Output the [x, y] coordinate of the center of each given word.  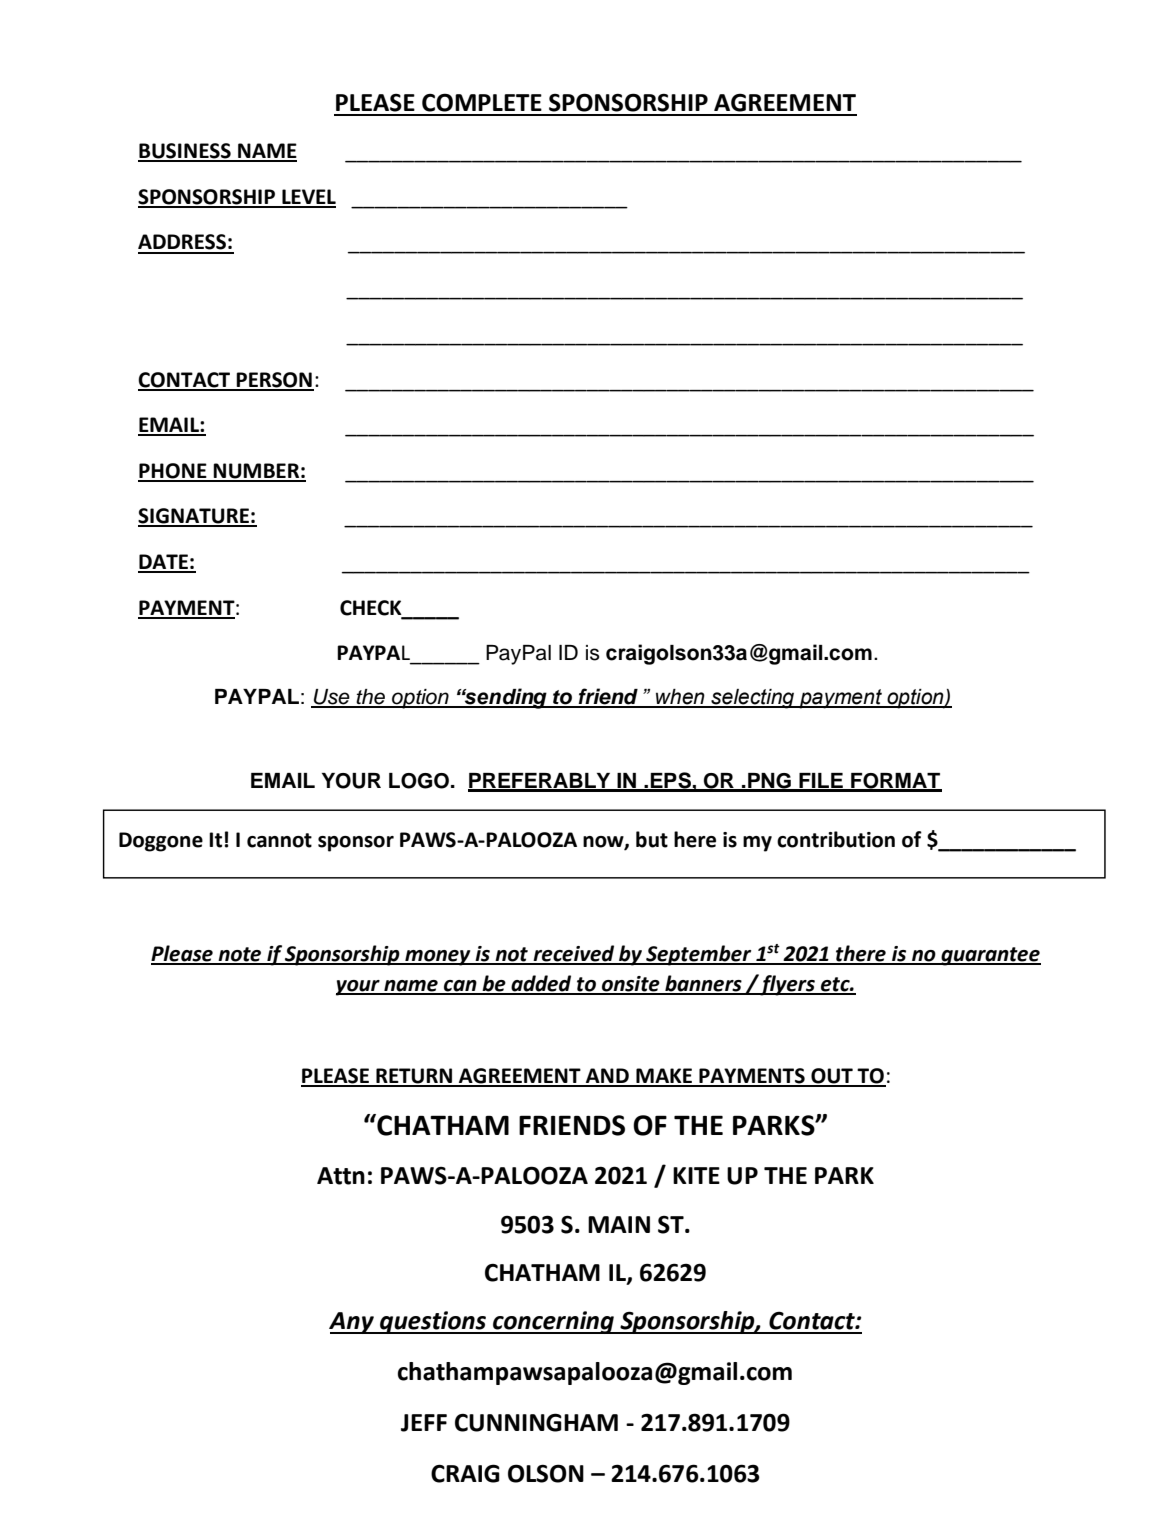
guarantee [990, 956]
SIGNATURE [194, 517]
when [680, 698]
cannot [279, 840]
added [541, 984]
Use [332, 698]
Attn [341, 1176]
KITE [696, 1175]
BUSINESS [185, 152]
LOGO [419, 781]
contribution [836, 839]
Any [352, 1323]
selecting [753, 699]
